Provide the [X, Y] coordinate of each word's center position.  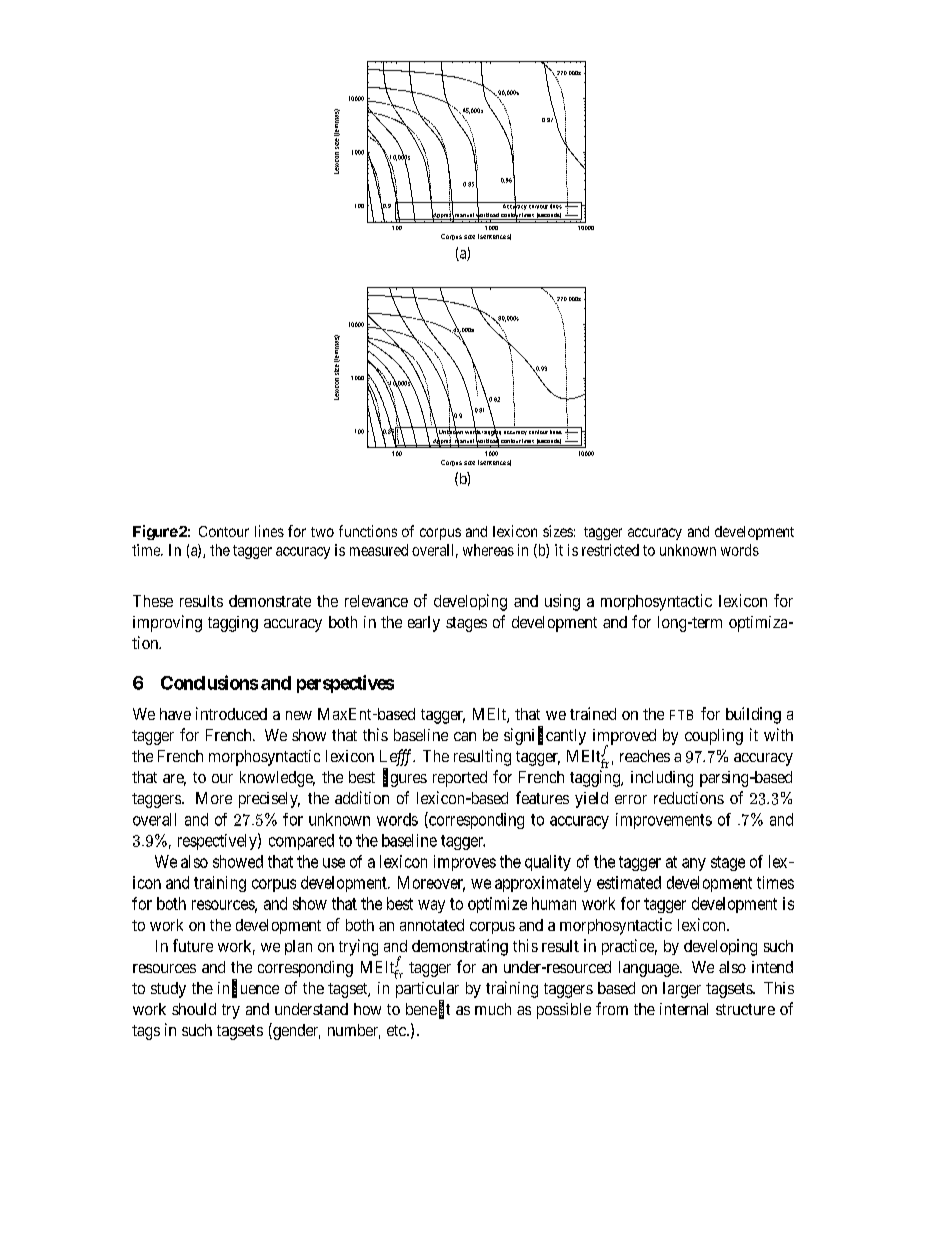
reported [460, 779]
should [194, 1009]
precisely [269, 800]
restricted [610, 550]
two [322, 532]
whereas [488, 550]
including [662, 779]
